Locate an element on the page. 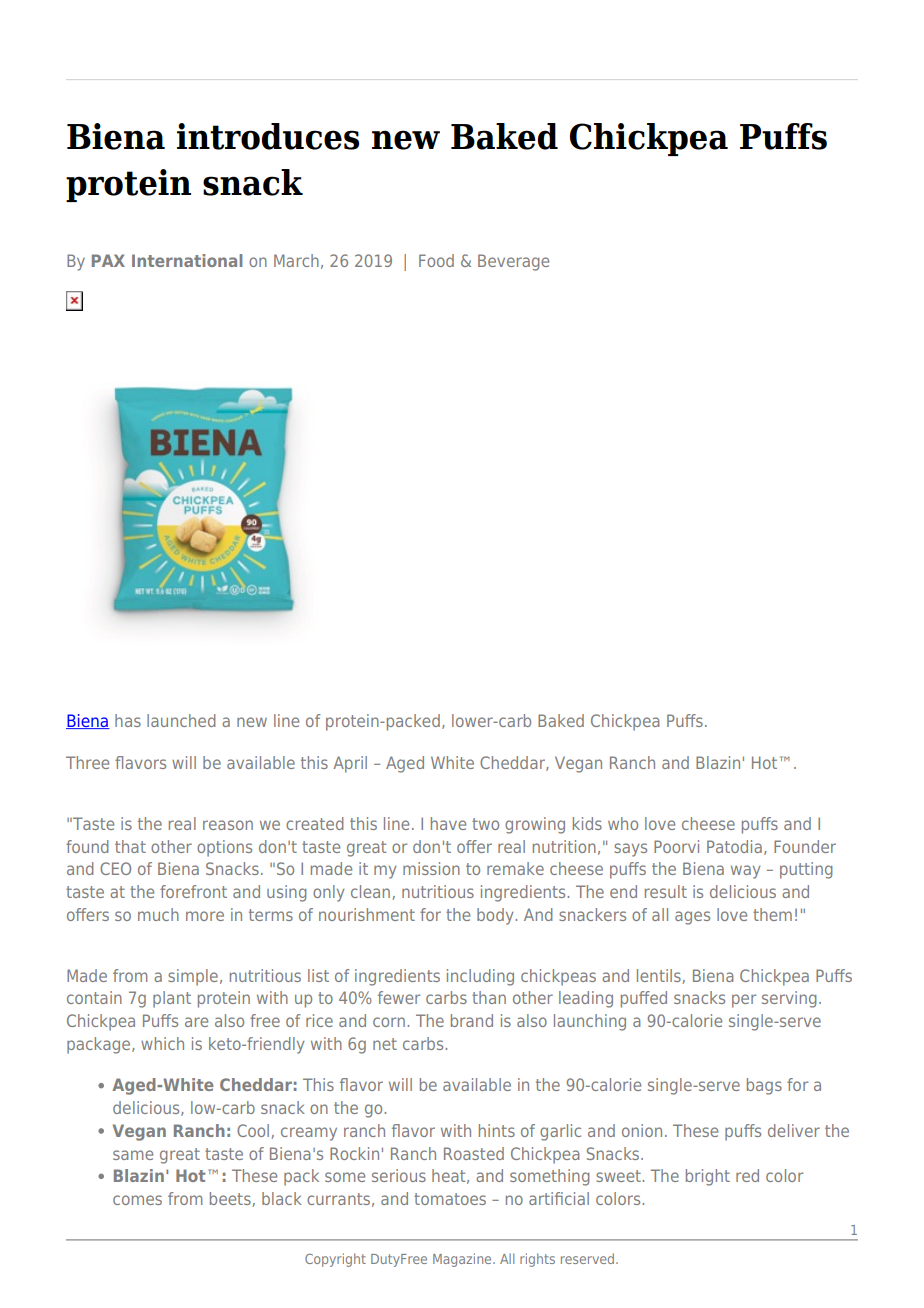  Magazine is located at coordinates (463, 1260).
